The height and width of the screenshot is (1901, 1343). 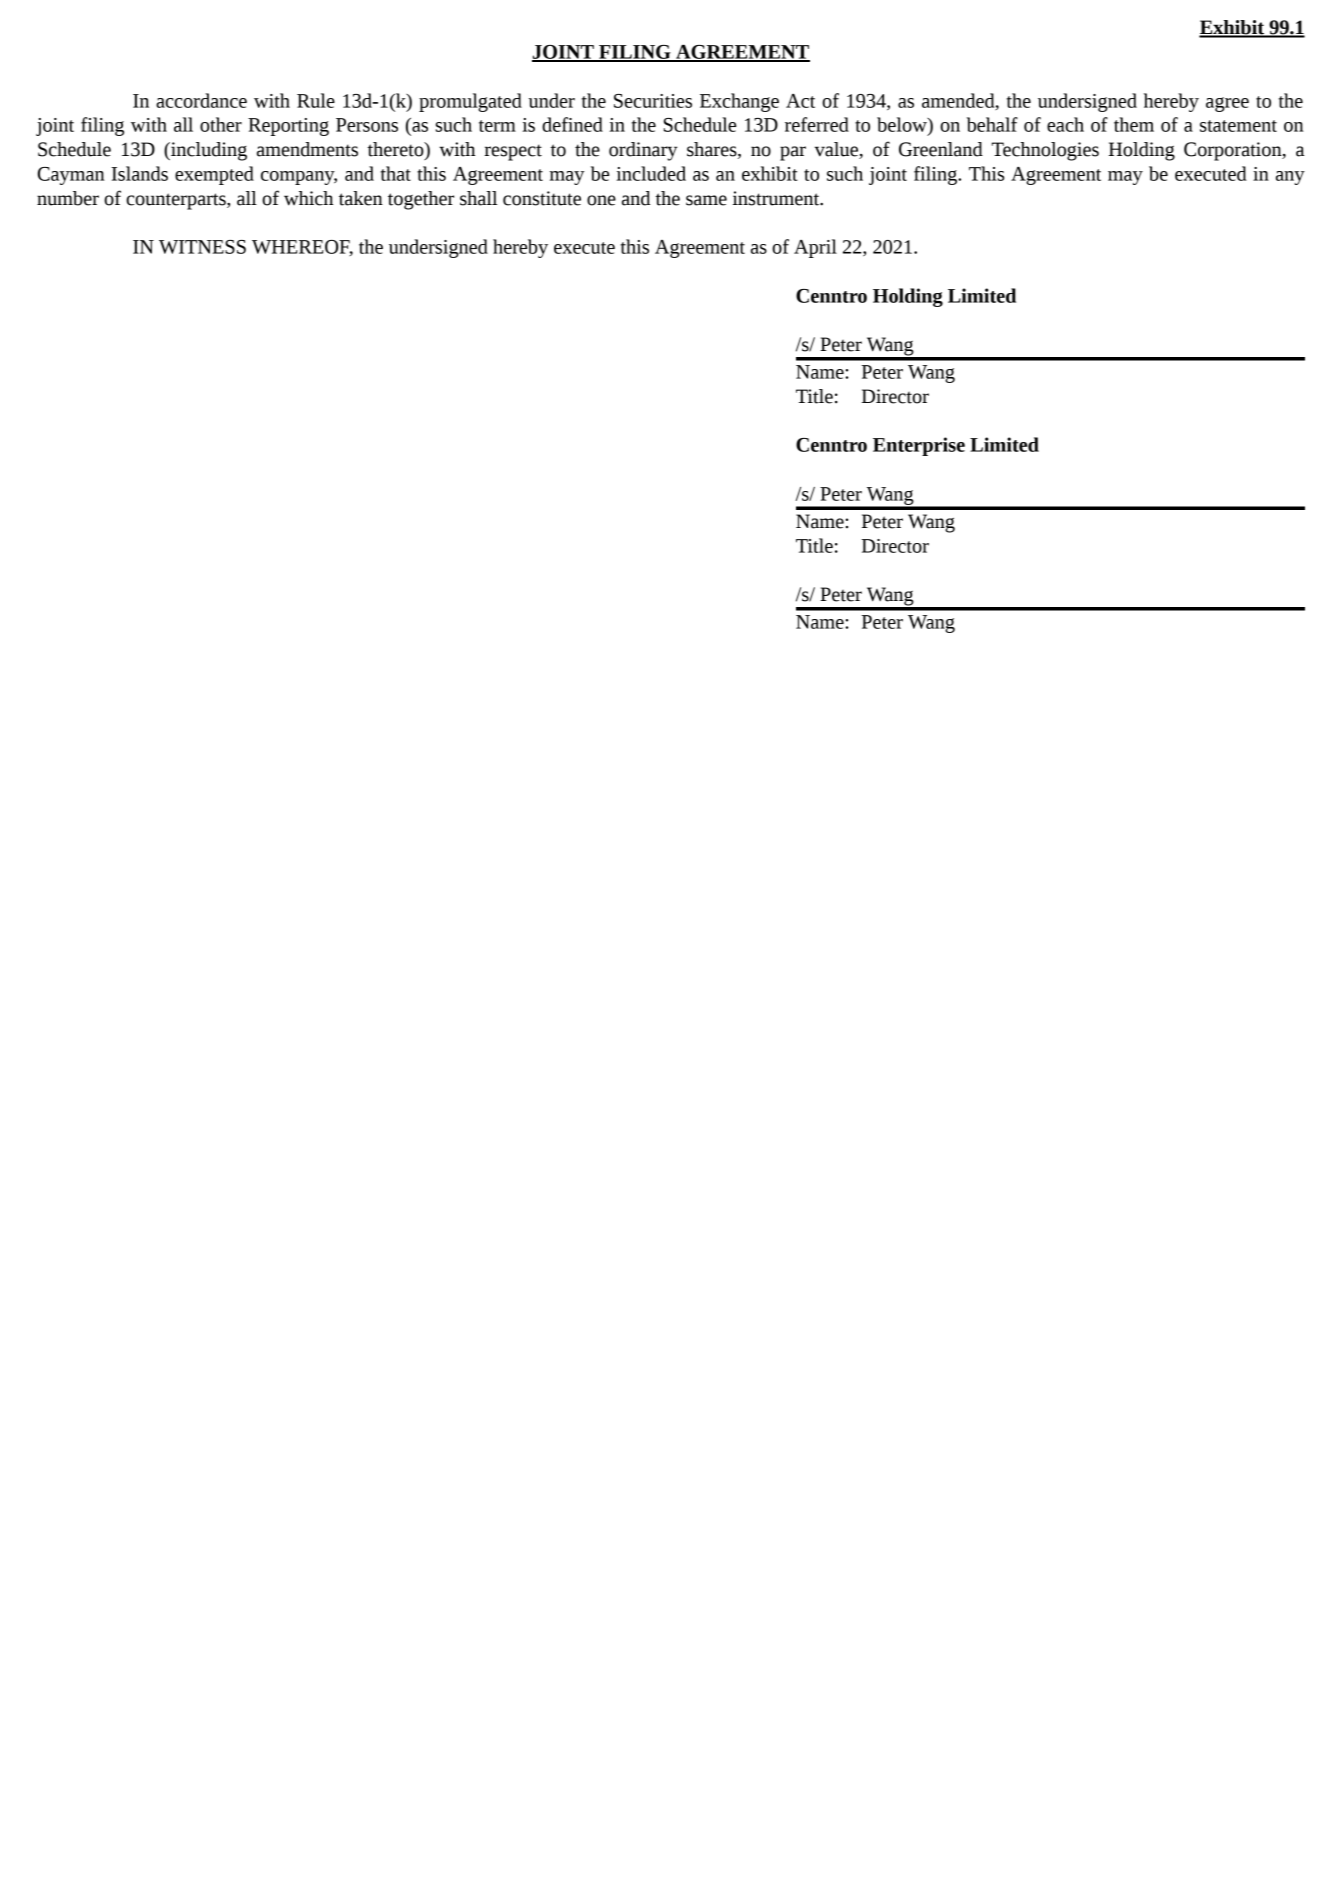 I want to click on shall, so click(x=478, y=198).
